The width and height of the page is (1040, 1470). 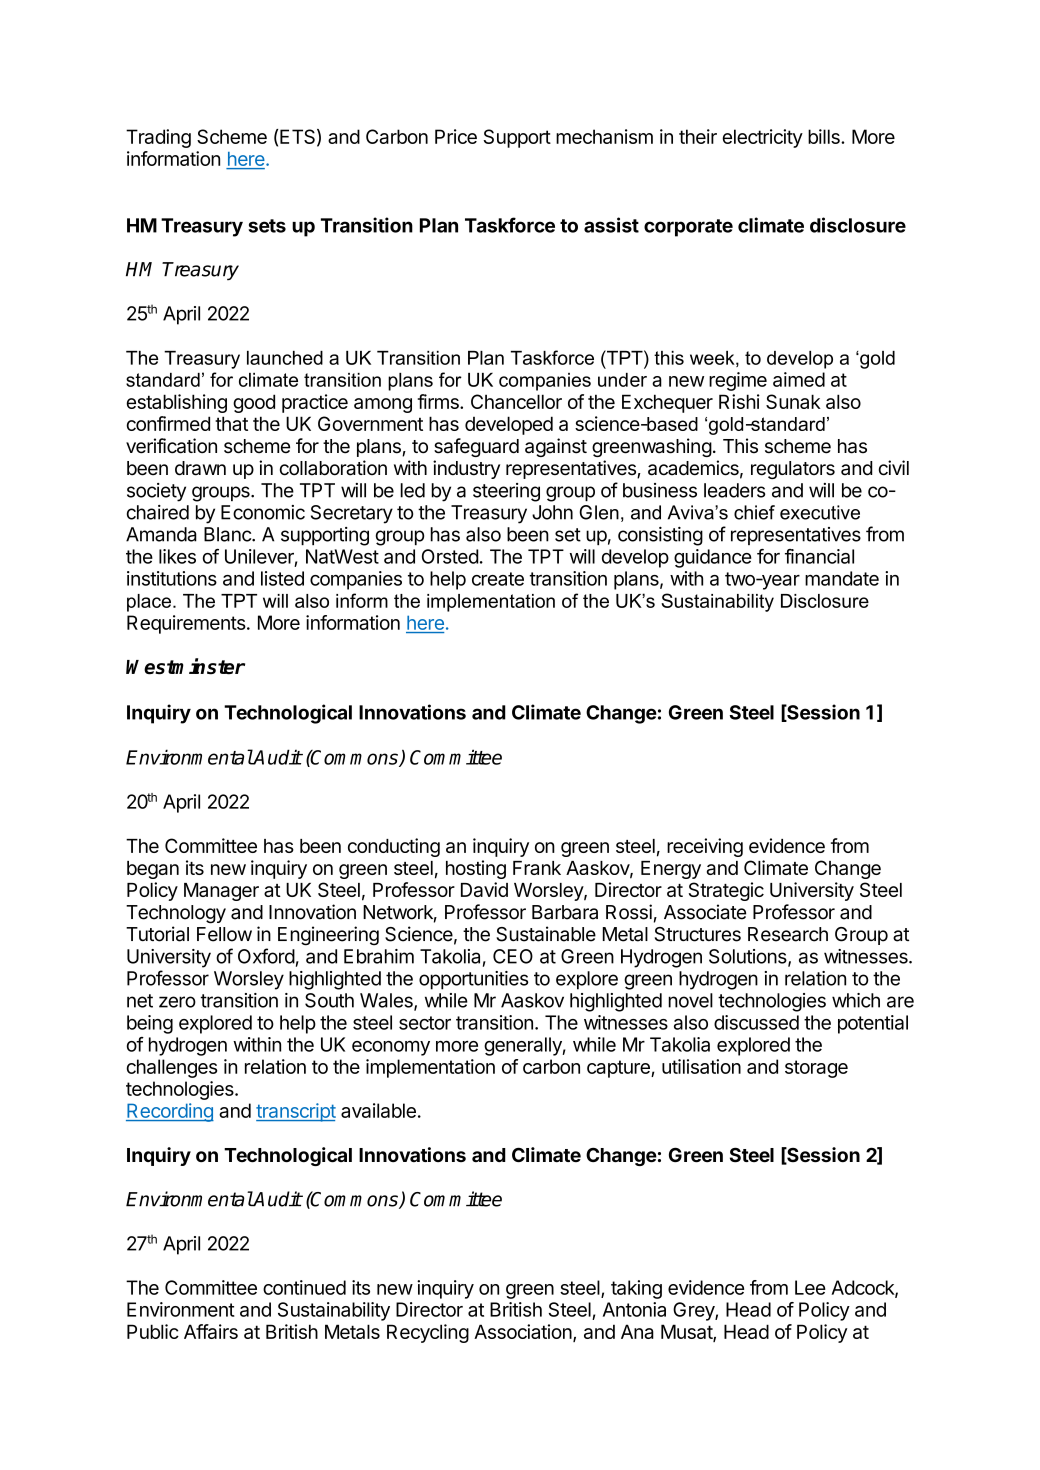 I want to click on regulators, so click(x=793, y=470).
